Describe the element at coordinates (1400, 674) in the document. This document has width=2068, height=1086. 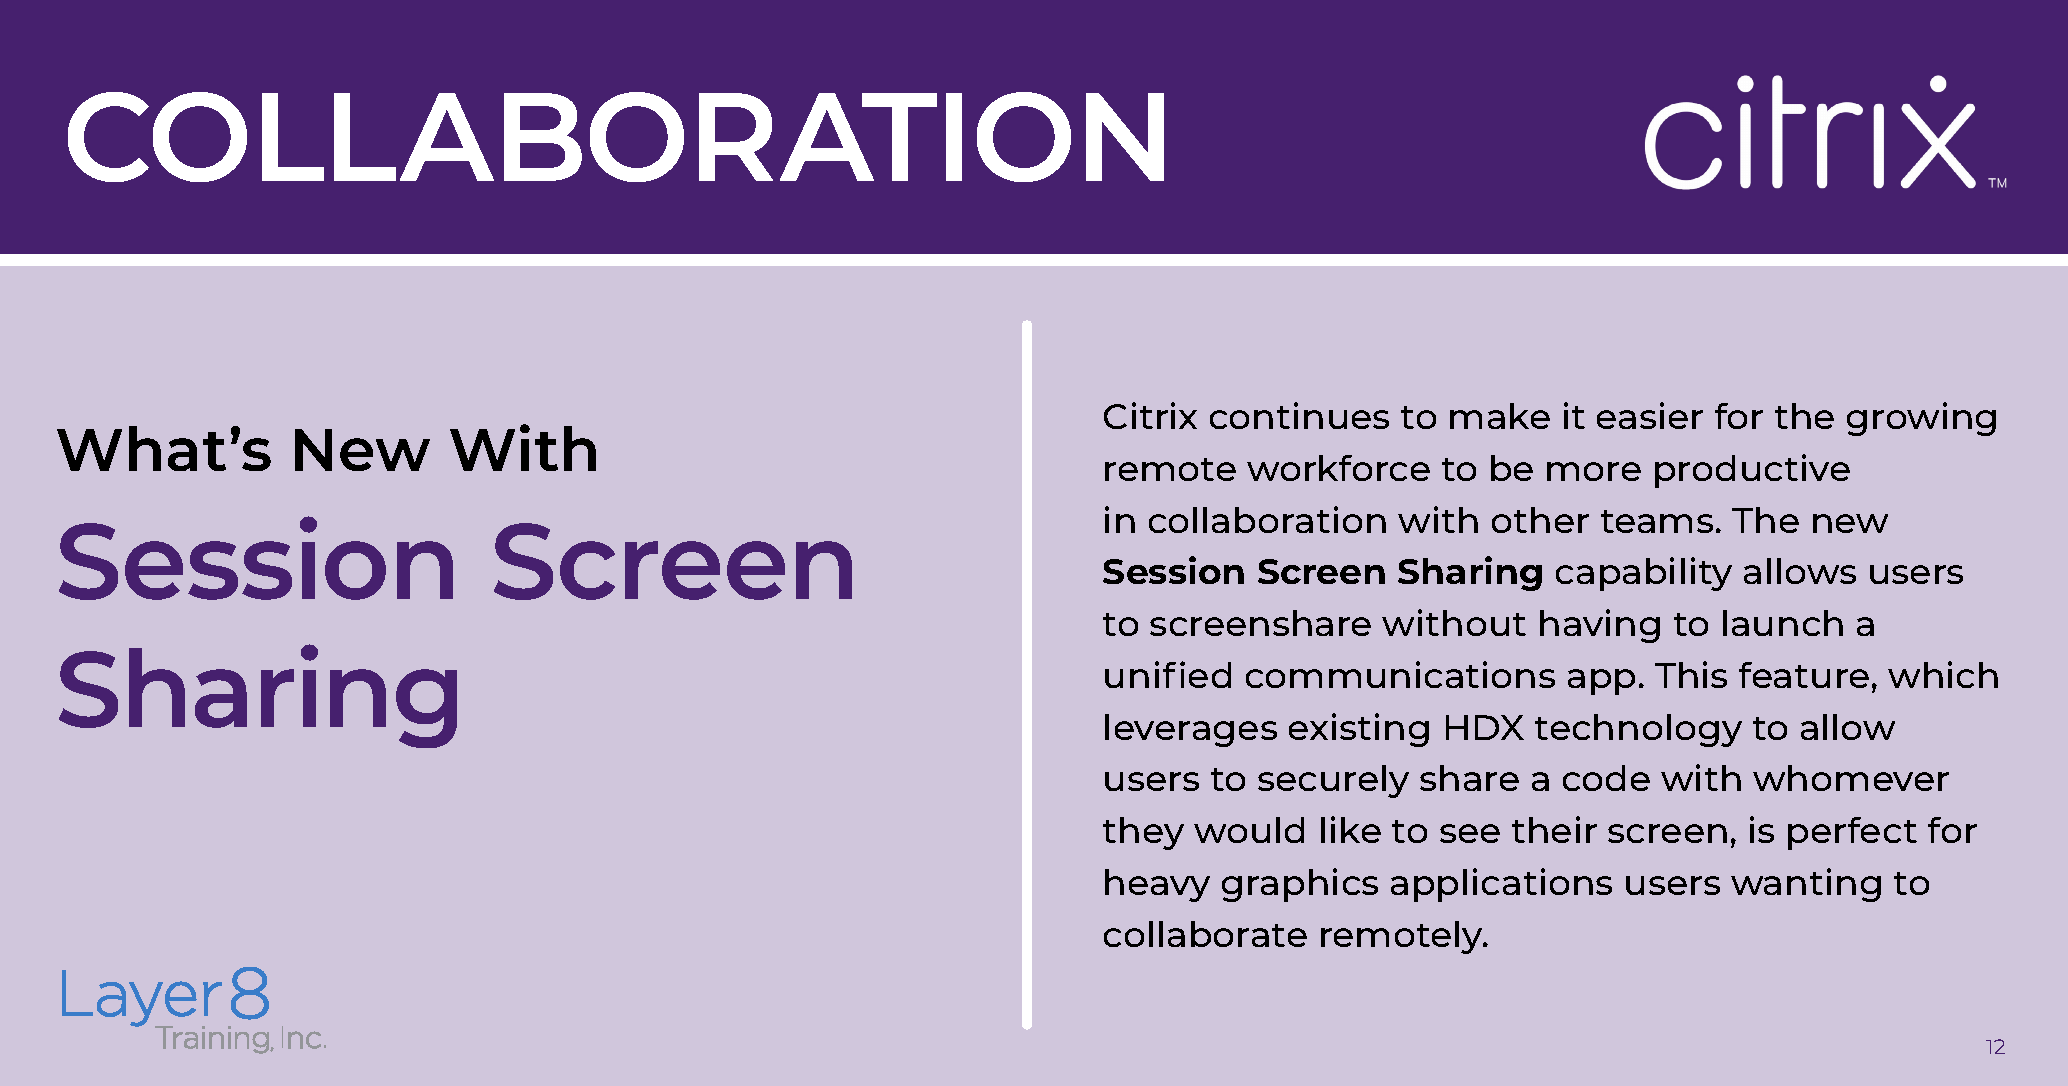
I see `communications` at that location.
